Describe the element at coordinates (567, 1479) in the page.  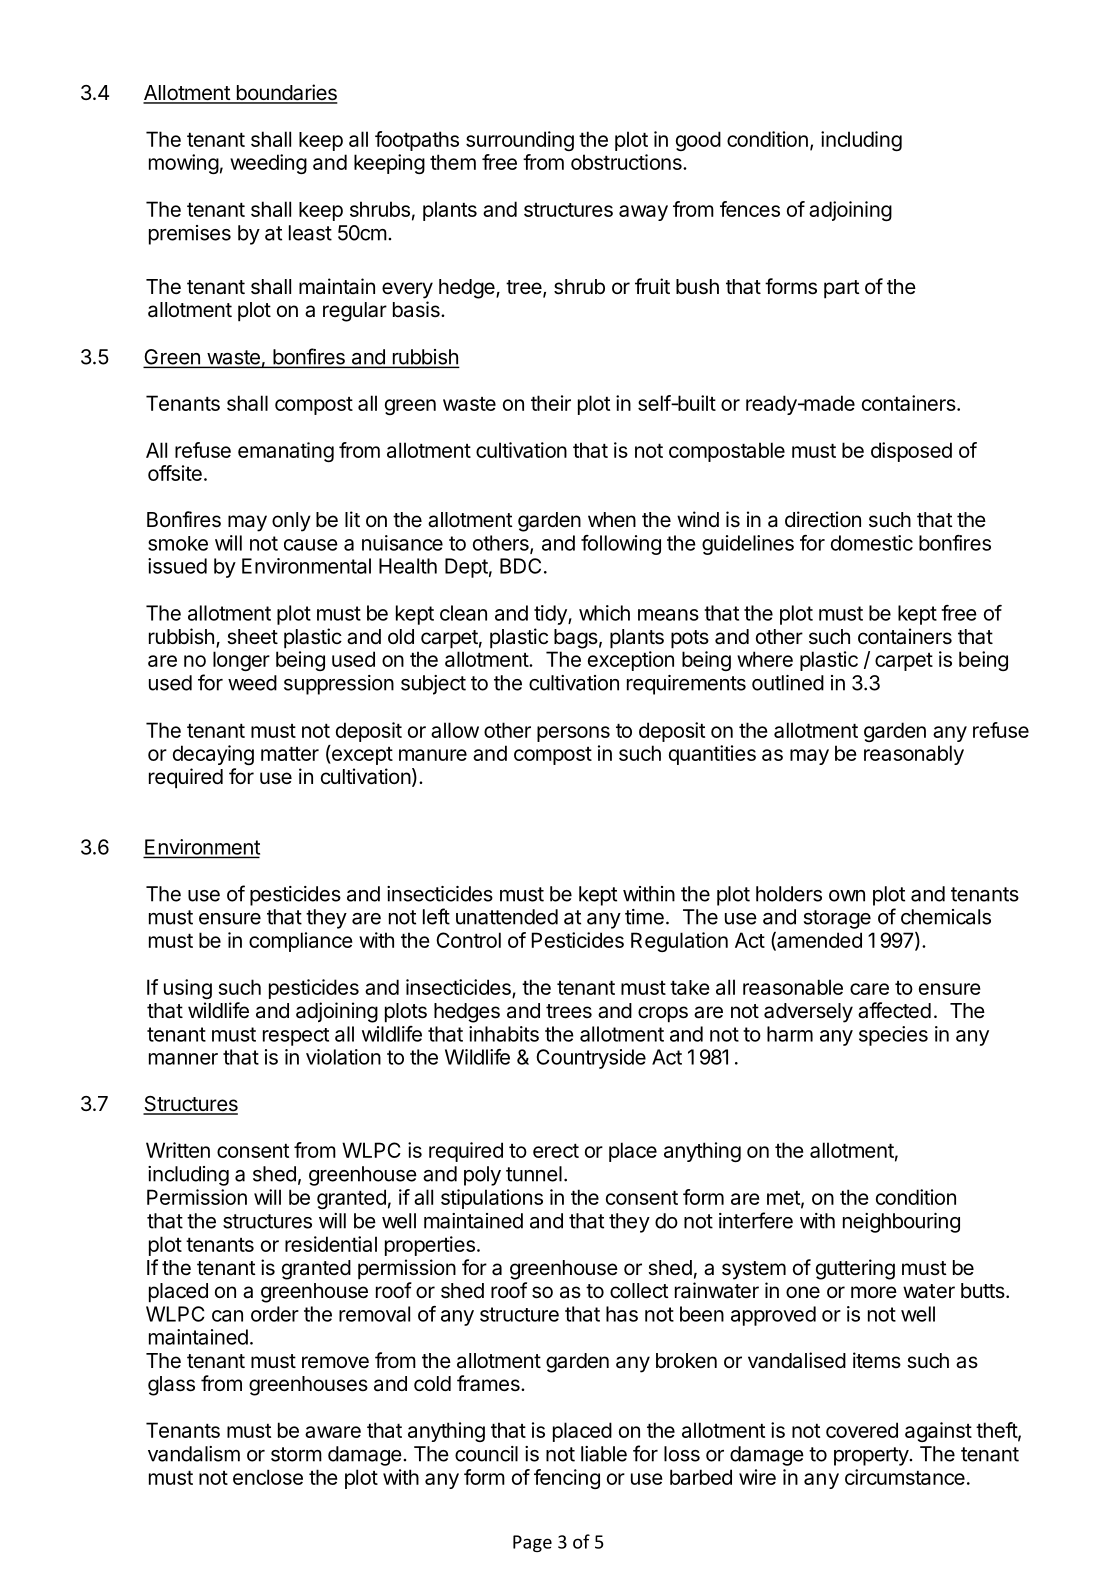
I see `fencing` at that location.
